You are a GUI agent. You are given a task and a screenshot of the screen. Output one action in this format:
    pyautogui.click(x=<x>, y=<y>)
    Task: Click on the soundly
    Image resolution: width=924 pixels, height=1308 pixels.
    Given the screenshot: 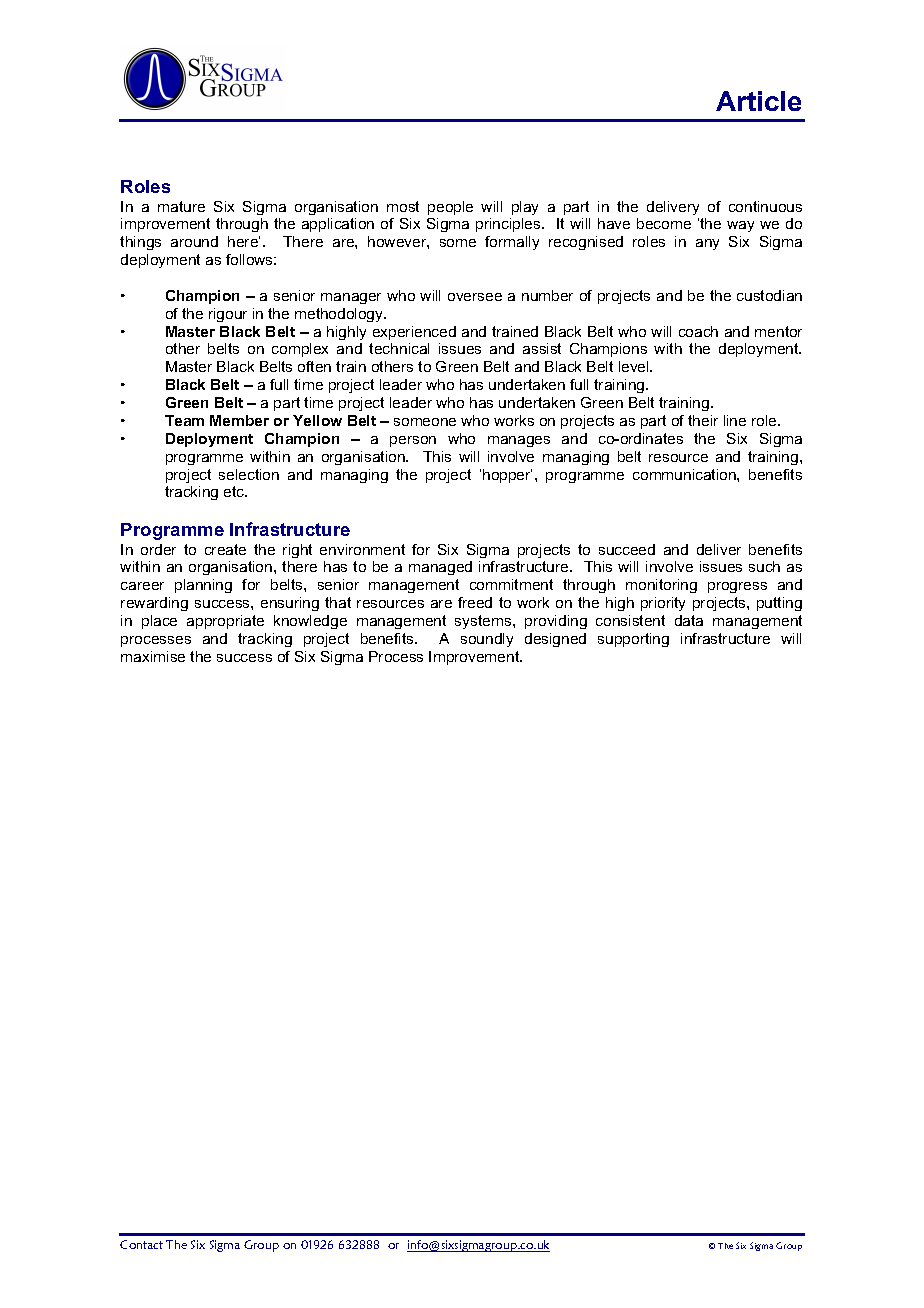 What is the action you would take?
    pyautogui.click(x=487, y=640)
